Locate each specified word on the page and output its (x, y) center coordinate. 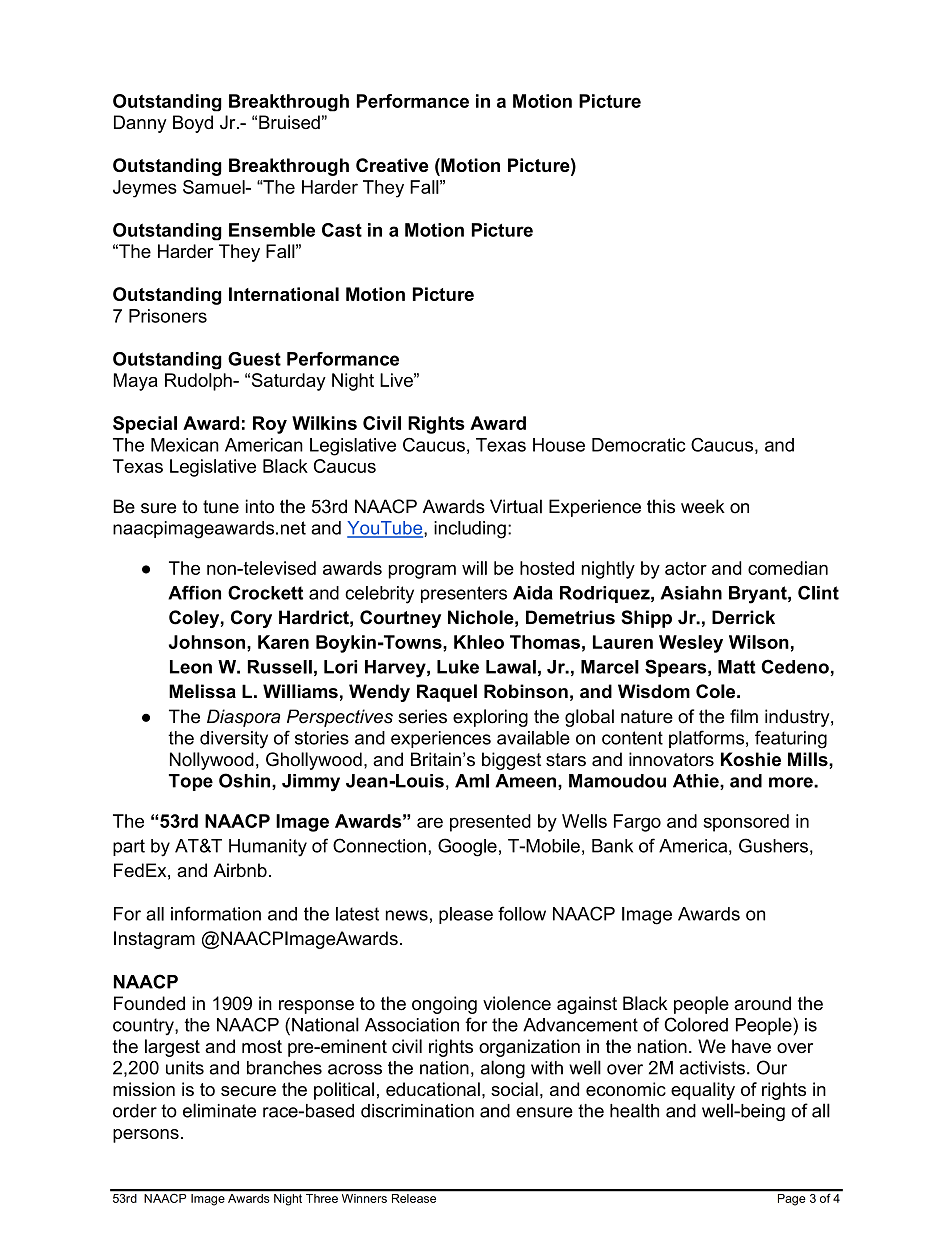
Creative (392, 165)
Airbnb (240, 870)
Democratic (639, 445)
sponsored (746, 823)
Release (414, 1198)
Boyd (193, 124)
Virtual (516, 506)
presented (490, 823)
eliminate (219, 1110)
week (703, 506)
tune (221, 507)
